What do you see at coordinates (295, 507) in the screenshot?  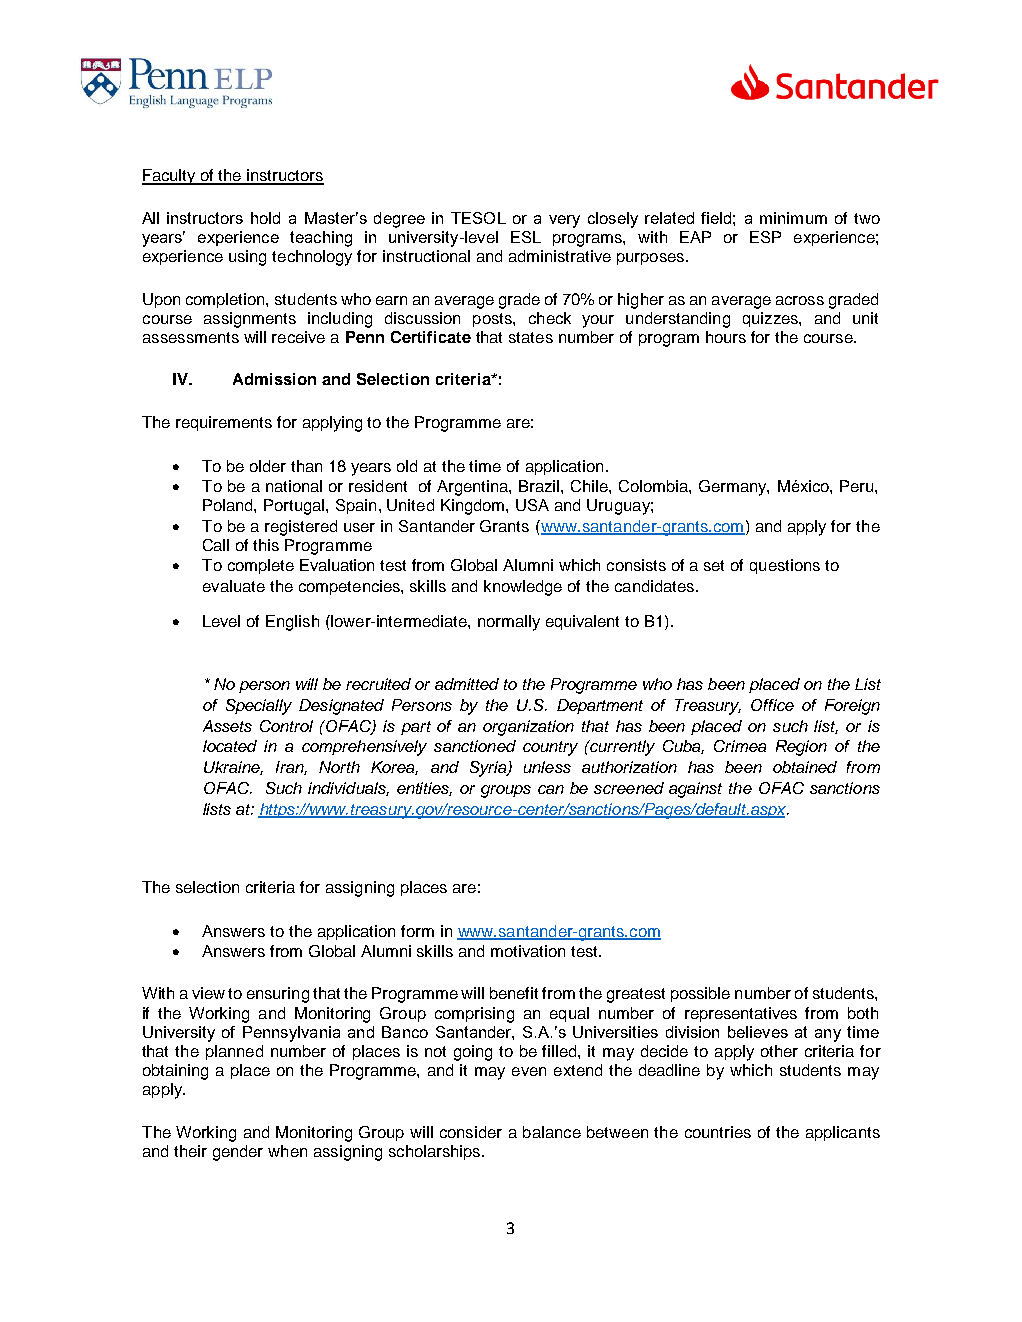 I see `Portugal` at bounding box center [295, 507].
